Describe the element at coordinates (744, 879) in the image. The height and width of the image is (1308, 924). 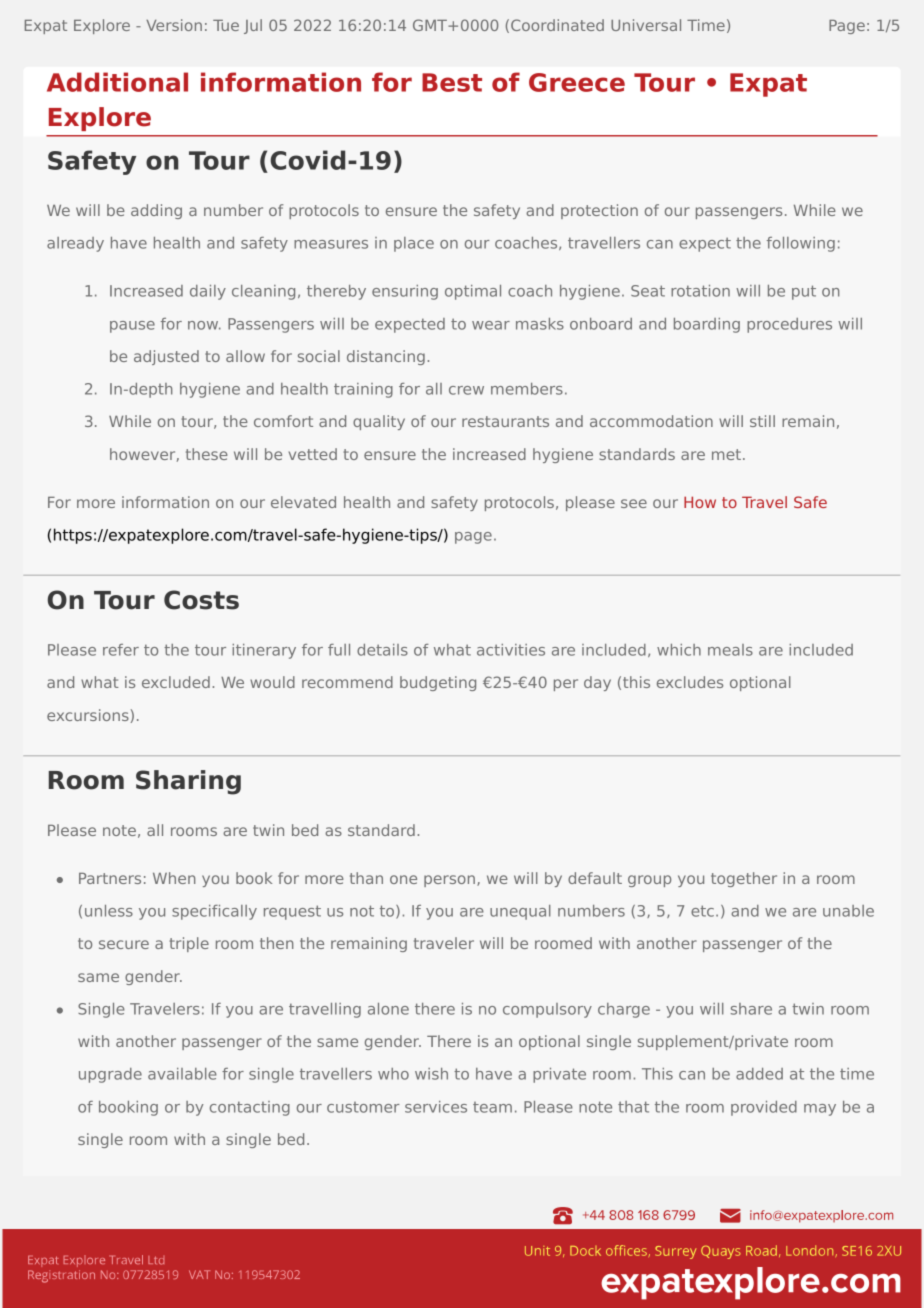
I see `together` at that location.
